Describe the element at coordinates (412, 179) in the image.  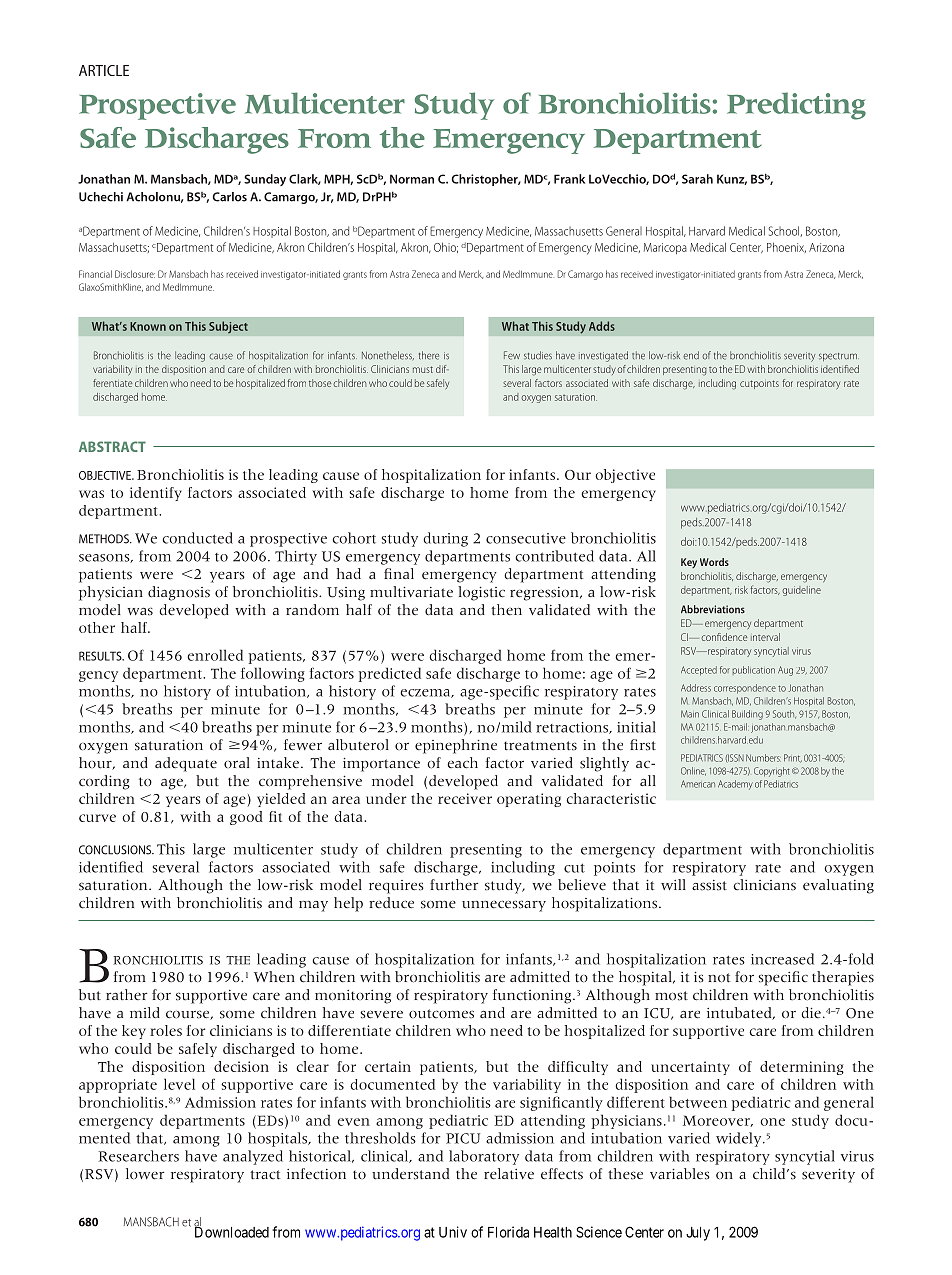
I see `Norman` at that location.
